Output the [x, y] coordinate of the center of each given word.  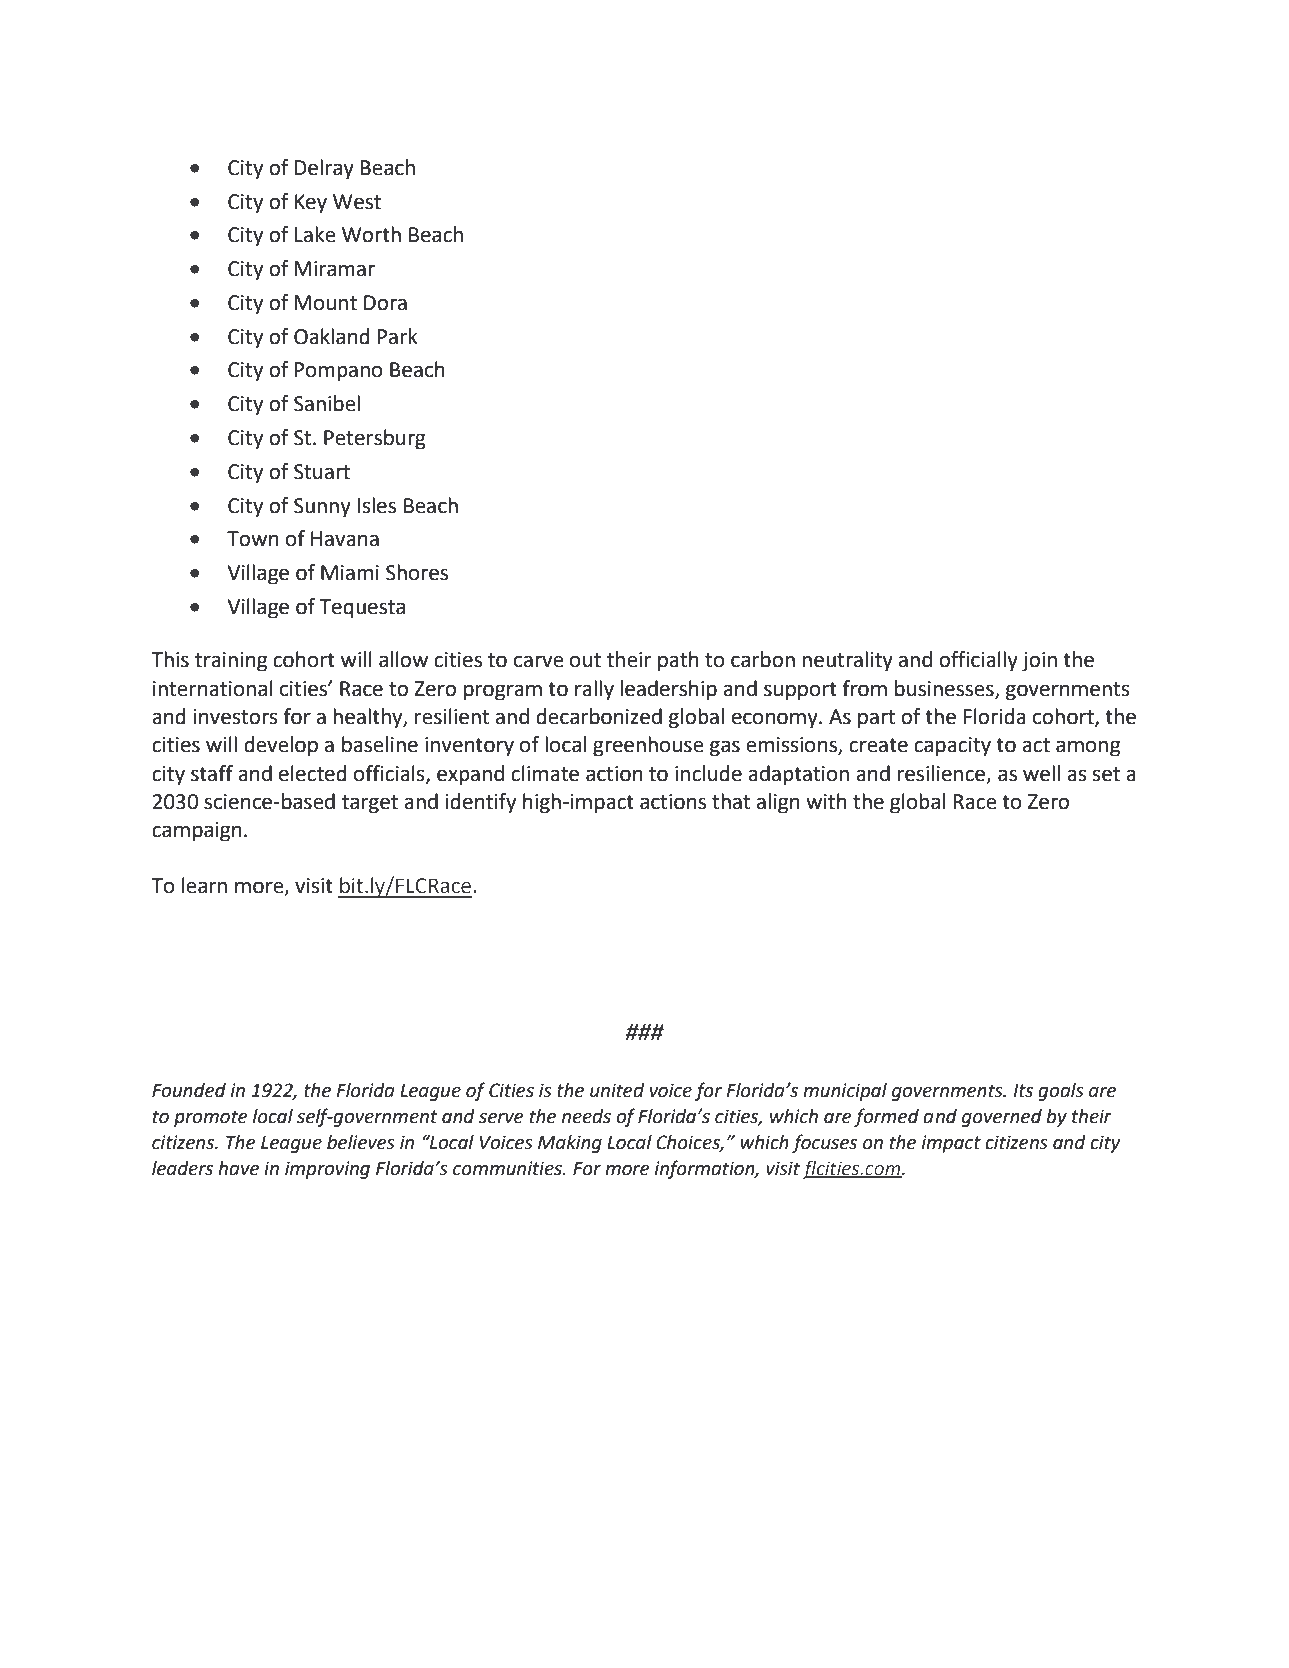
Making [570, 1144]
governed [1002, 1118]
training [231, 662]
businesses [945, 689]
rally [594, 690]
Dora [385, 303]
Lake [315, 234]
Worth [371, 234]
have [238, 1168]
